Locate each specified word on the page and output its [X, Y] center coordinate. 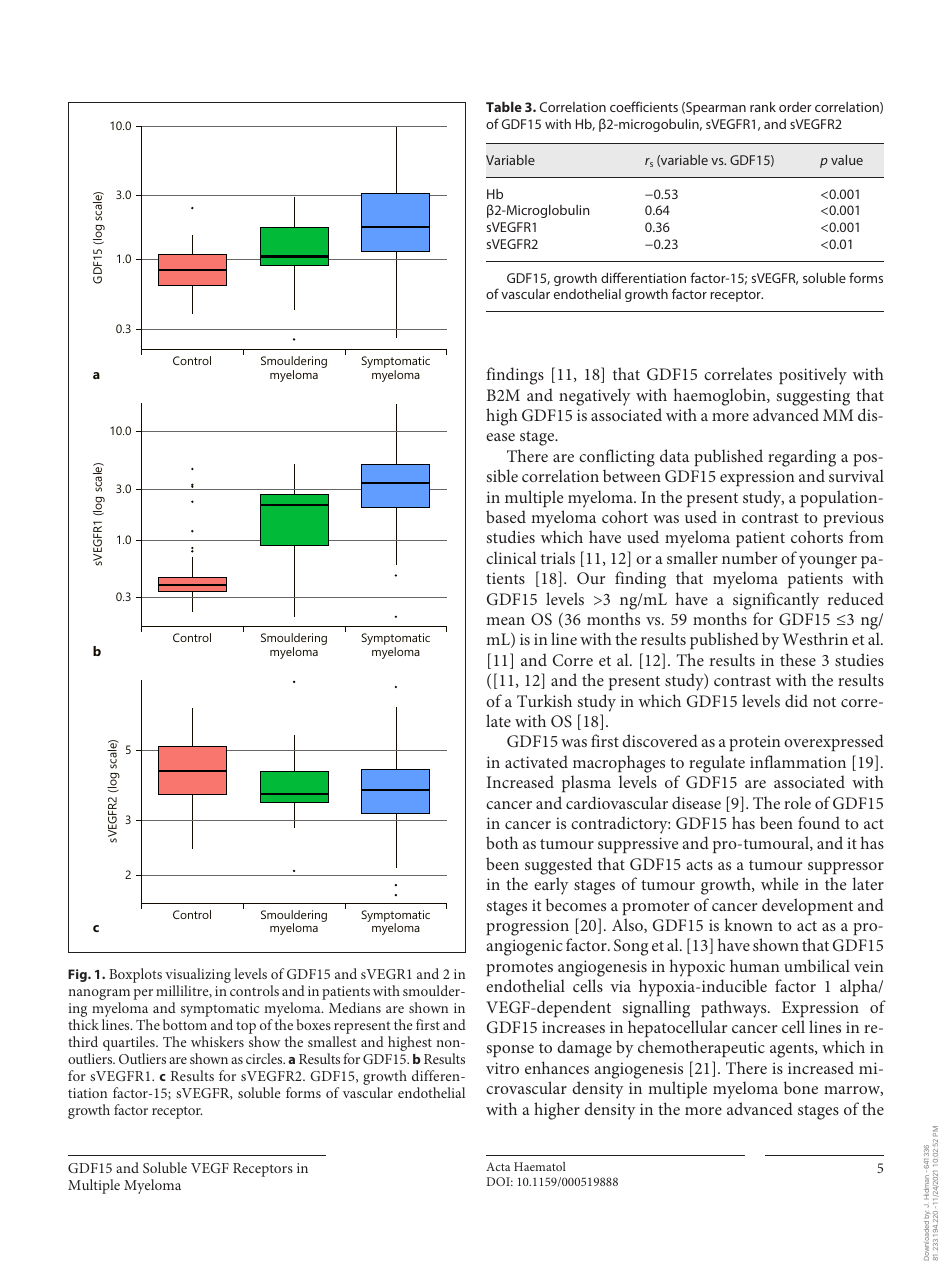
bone [801, 1087]
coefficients [644, 106]
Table [504, 106]
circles [265, 1058]
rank [763, 107]
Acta [498, 1166]
